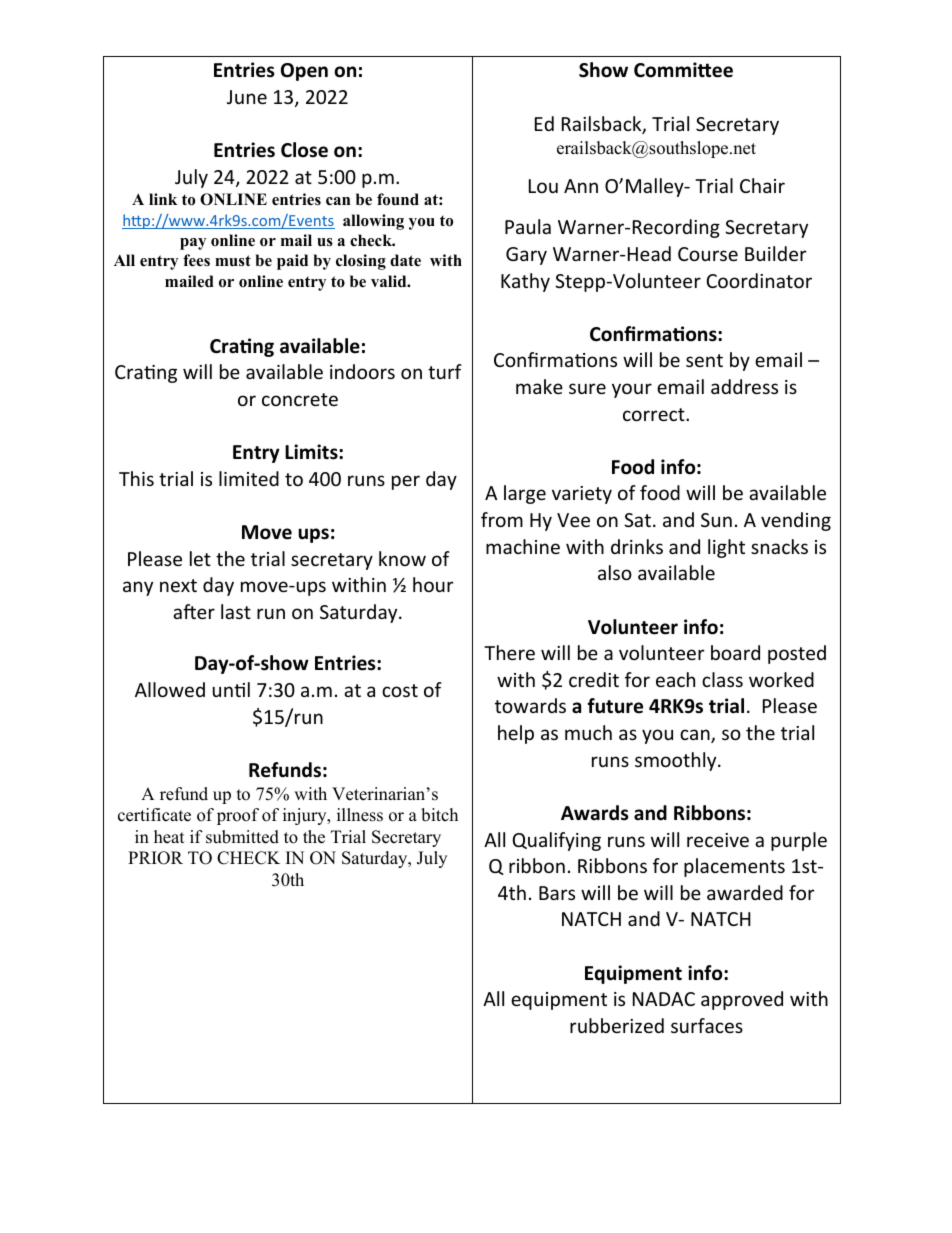  What do you see at coordinates (708, 254) in the screenshot?
I see `Course` at bounding box center [708, 254].
